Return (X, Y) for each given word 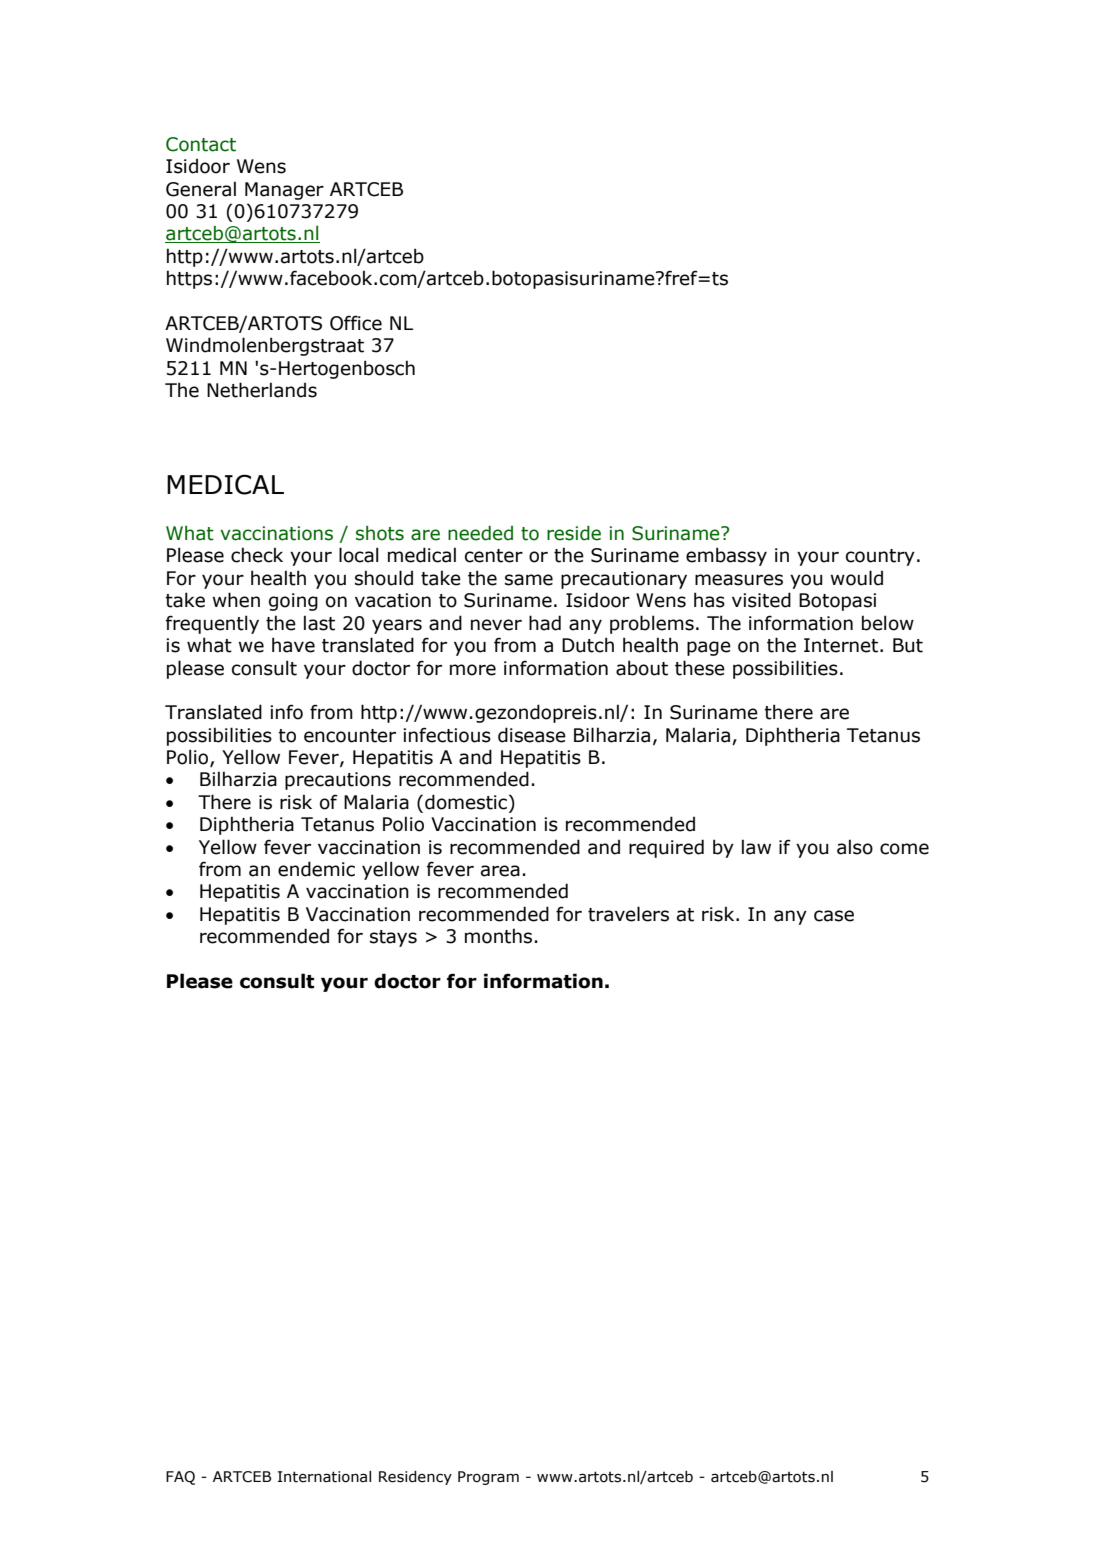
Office (356, 323)
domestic (467, 802)
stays (393, 938)
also (855, 847)
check (257, 555)
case (834, 916)
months (498, 936)
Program (488, 1478)
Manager (284, 191)
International (324, 1477)
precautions (338, 781)
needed (480, 533)
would (857, 578)
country (880, 557)
